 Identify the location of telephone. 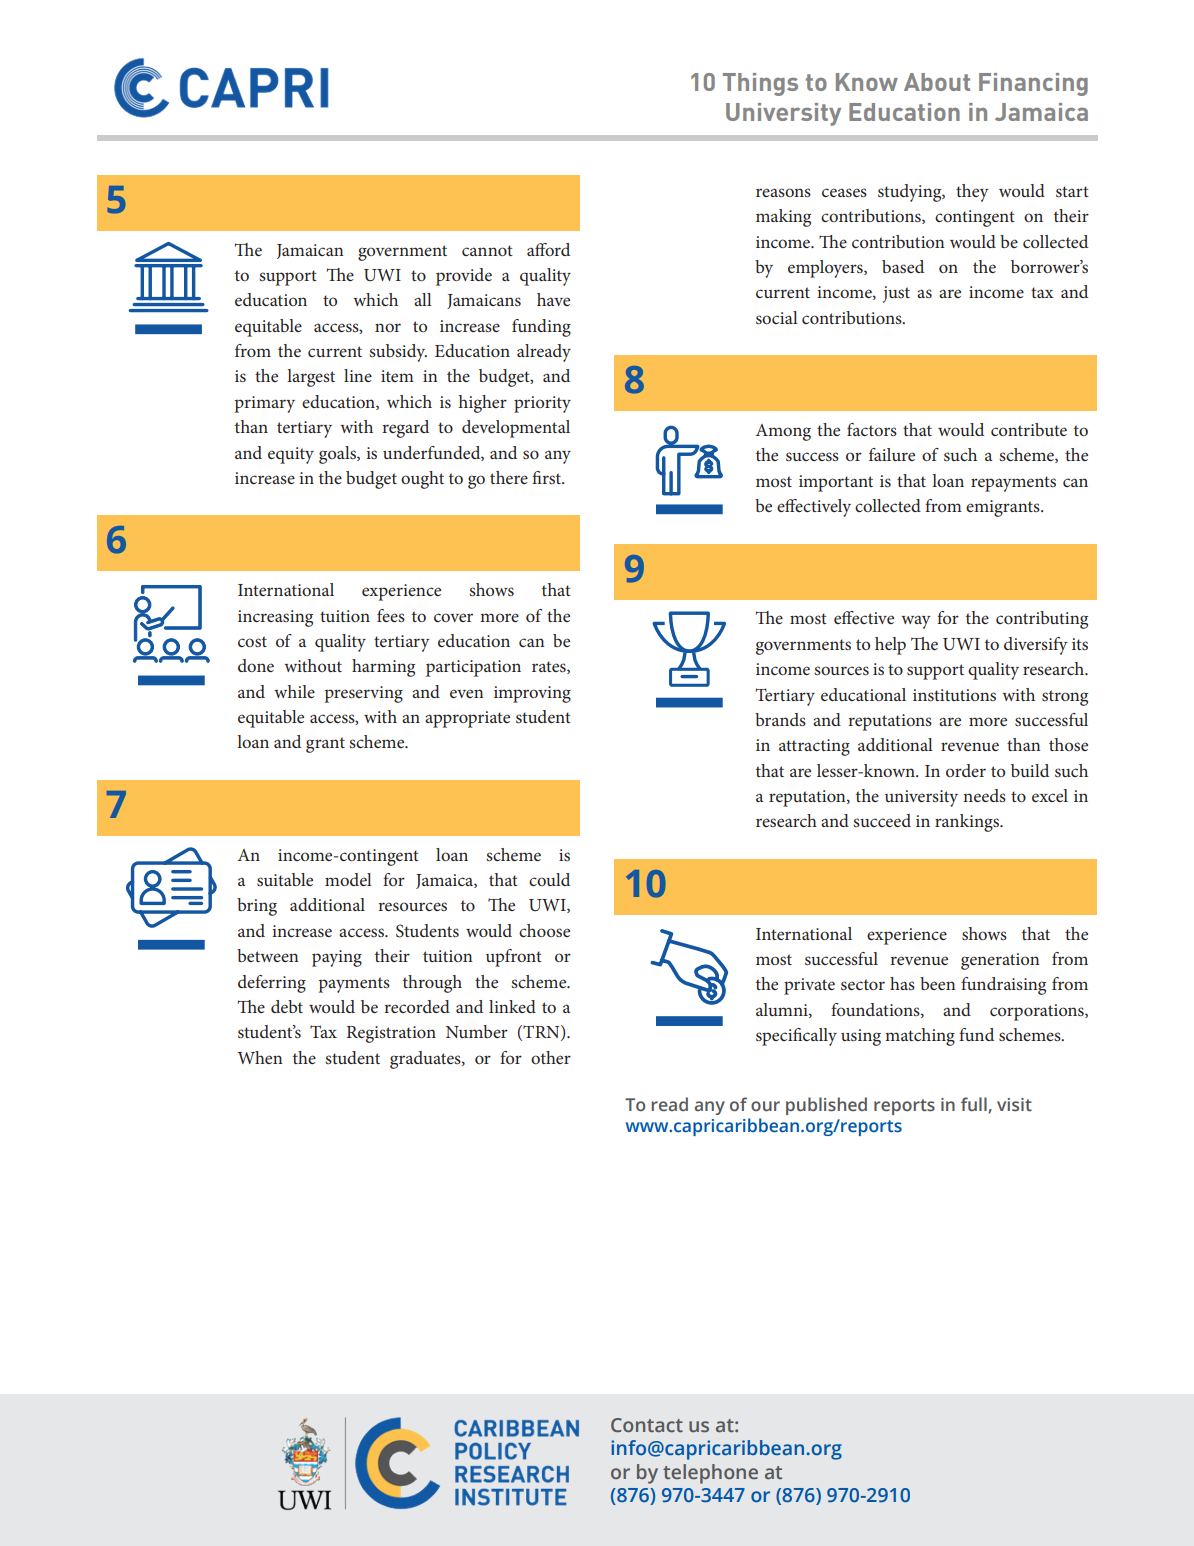
(710, 1474).
